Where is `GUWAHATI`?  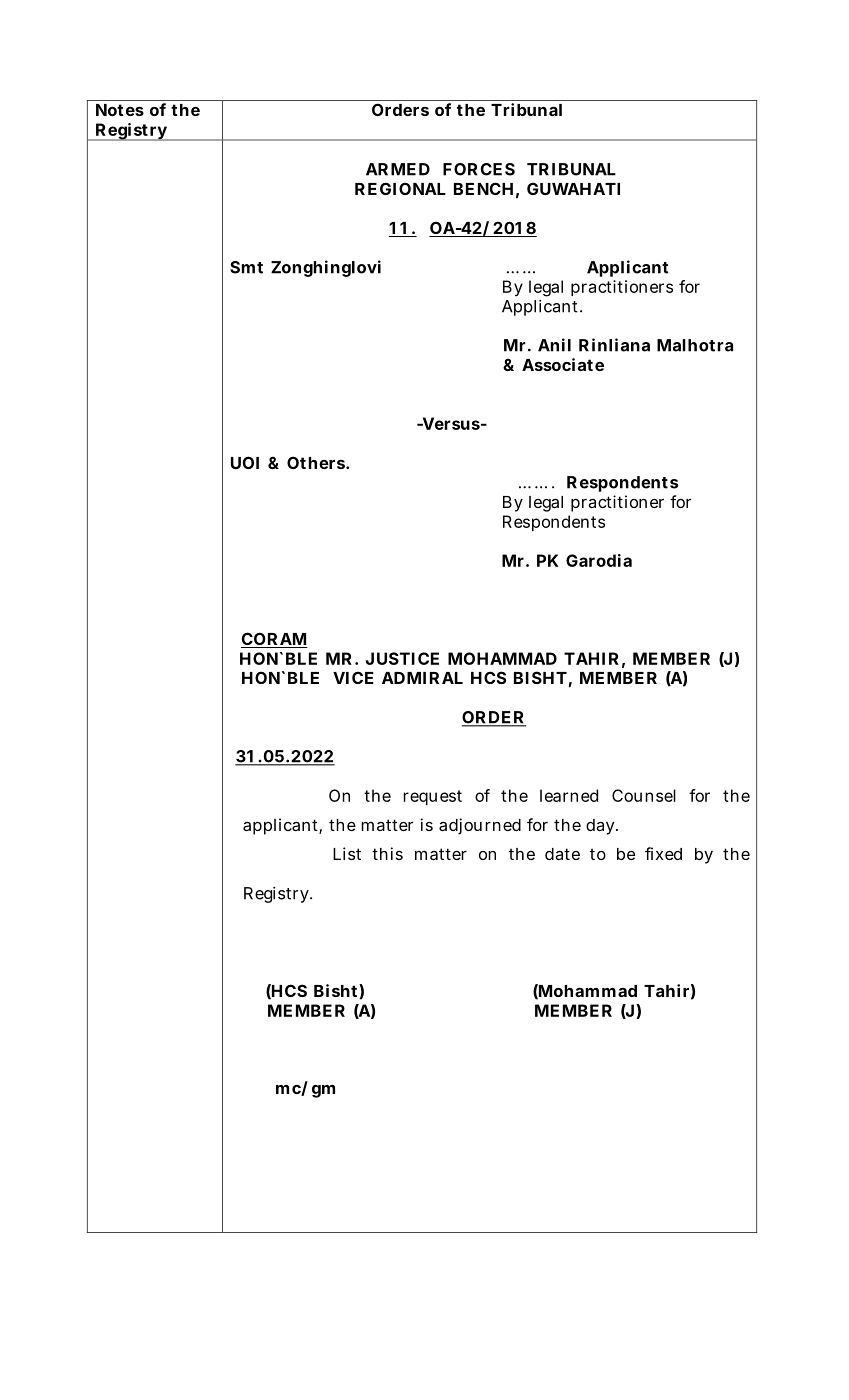 GUWAHATI is located at coordinates (573, 188).
